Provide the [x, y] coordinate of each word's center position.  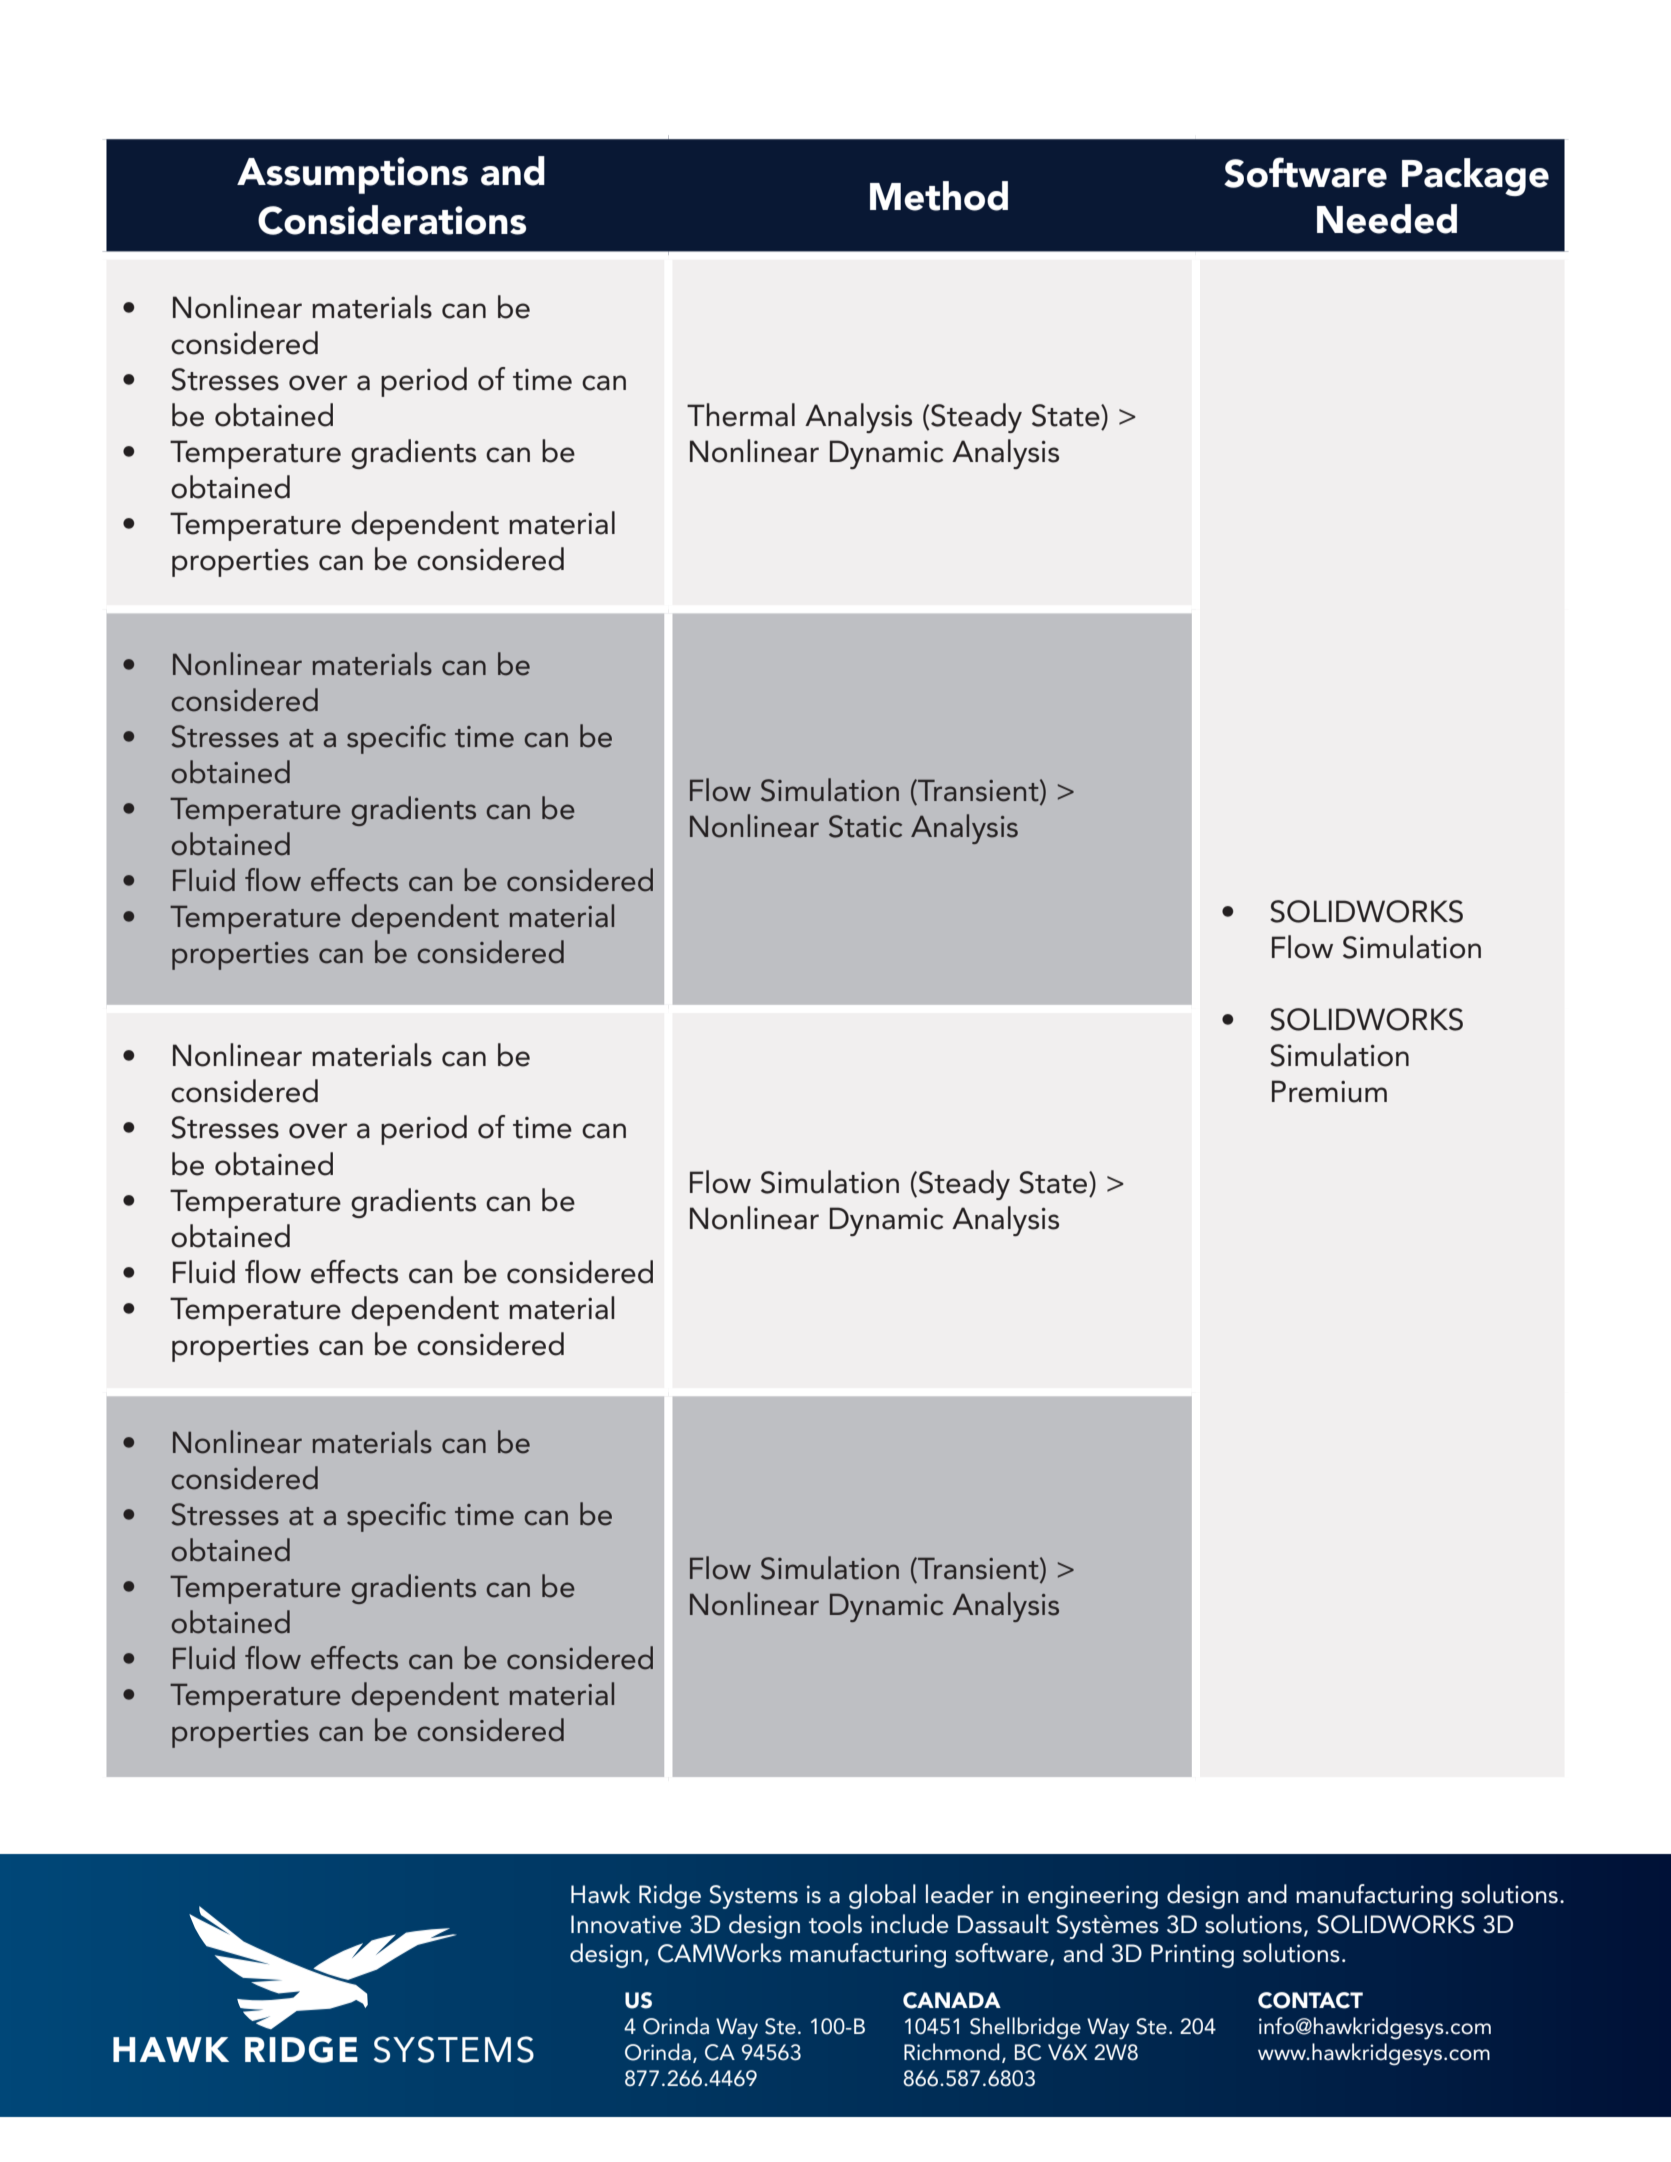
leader [960, 1894]
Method [939, 196]
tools [835, 1924]
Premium [1329, 1091]
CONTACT [1310, 2000]
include [910, 1924]
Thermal [741, 415]
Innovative [626, 1924]
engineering [1093, 1897]
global [882, 1896]
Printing [1192, 1956]
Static [865, 826]
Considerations [392, 220]
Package [1475, 177]
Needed [1387, 219]
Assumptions [352, 175]
